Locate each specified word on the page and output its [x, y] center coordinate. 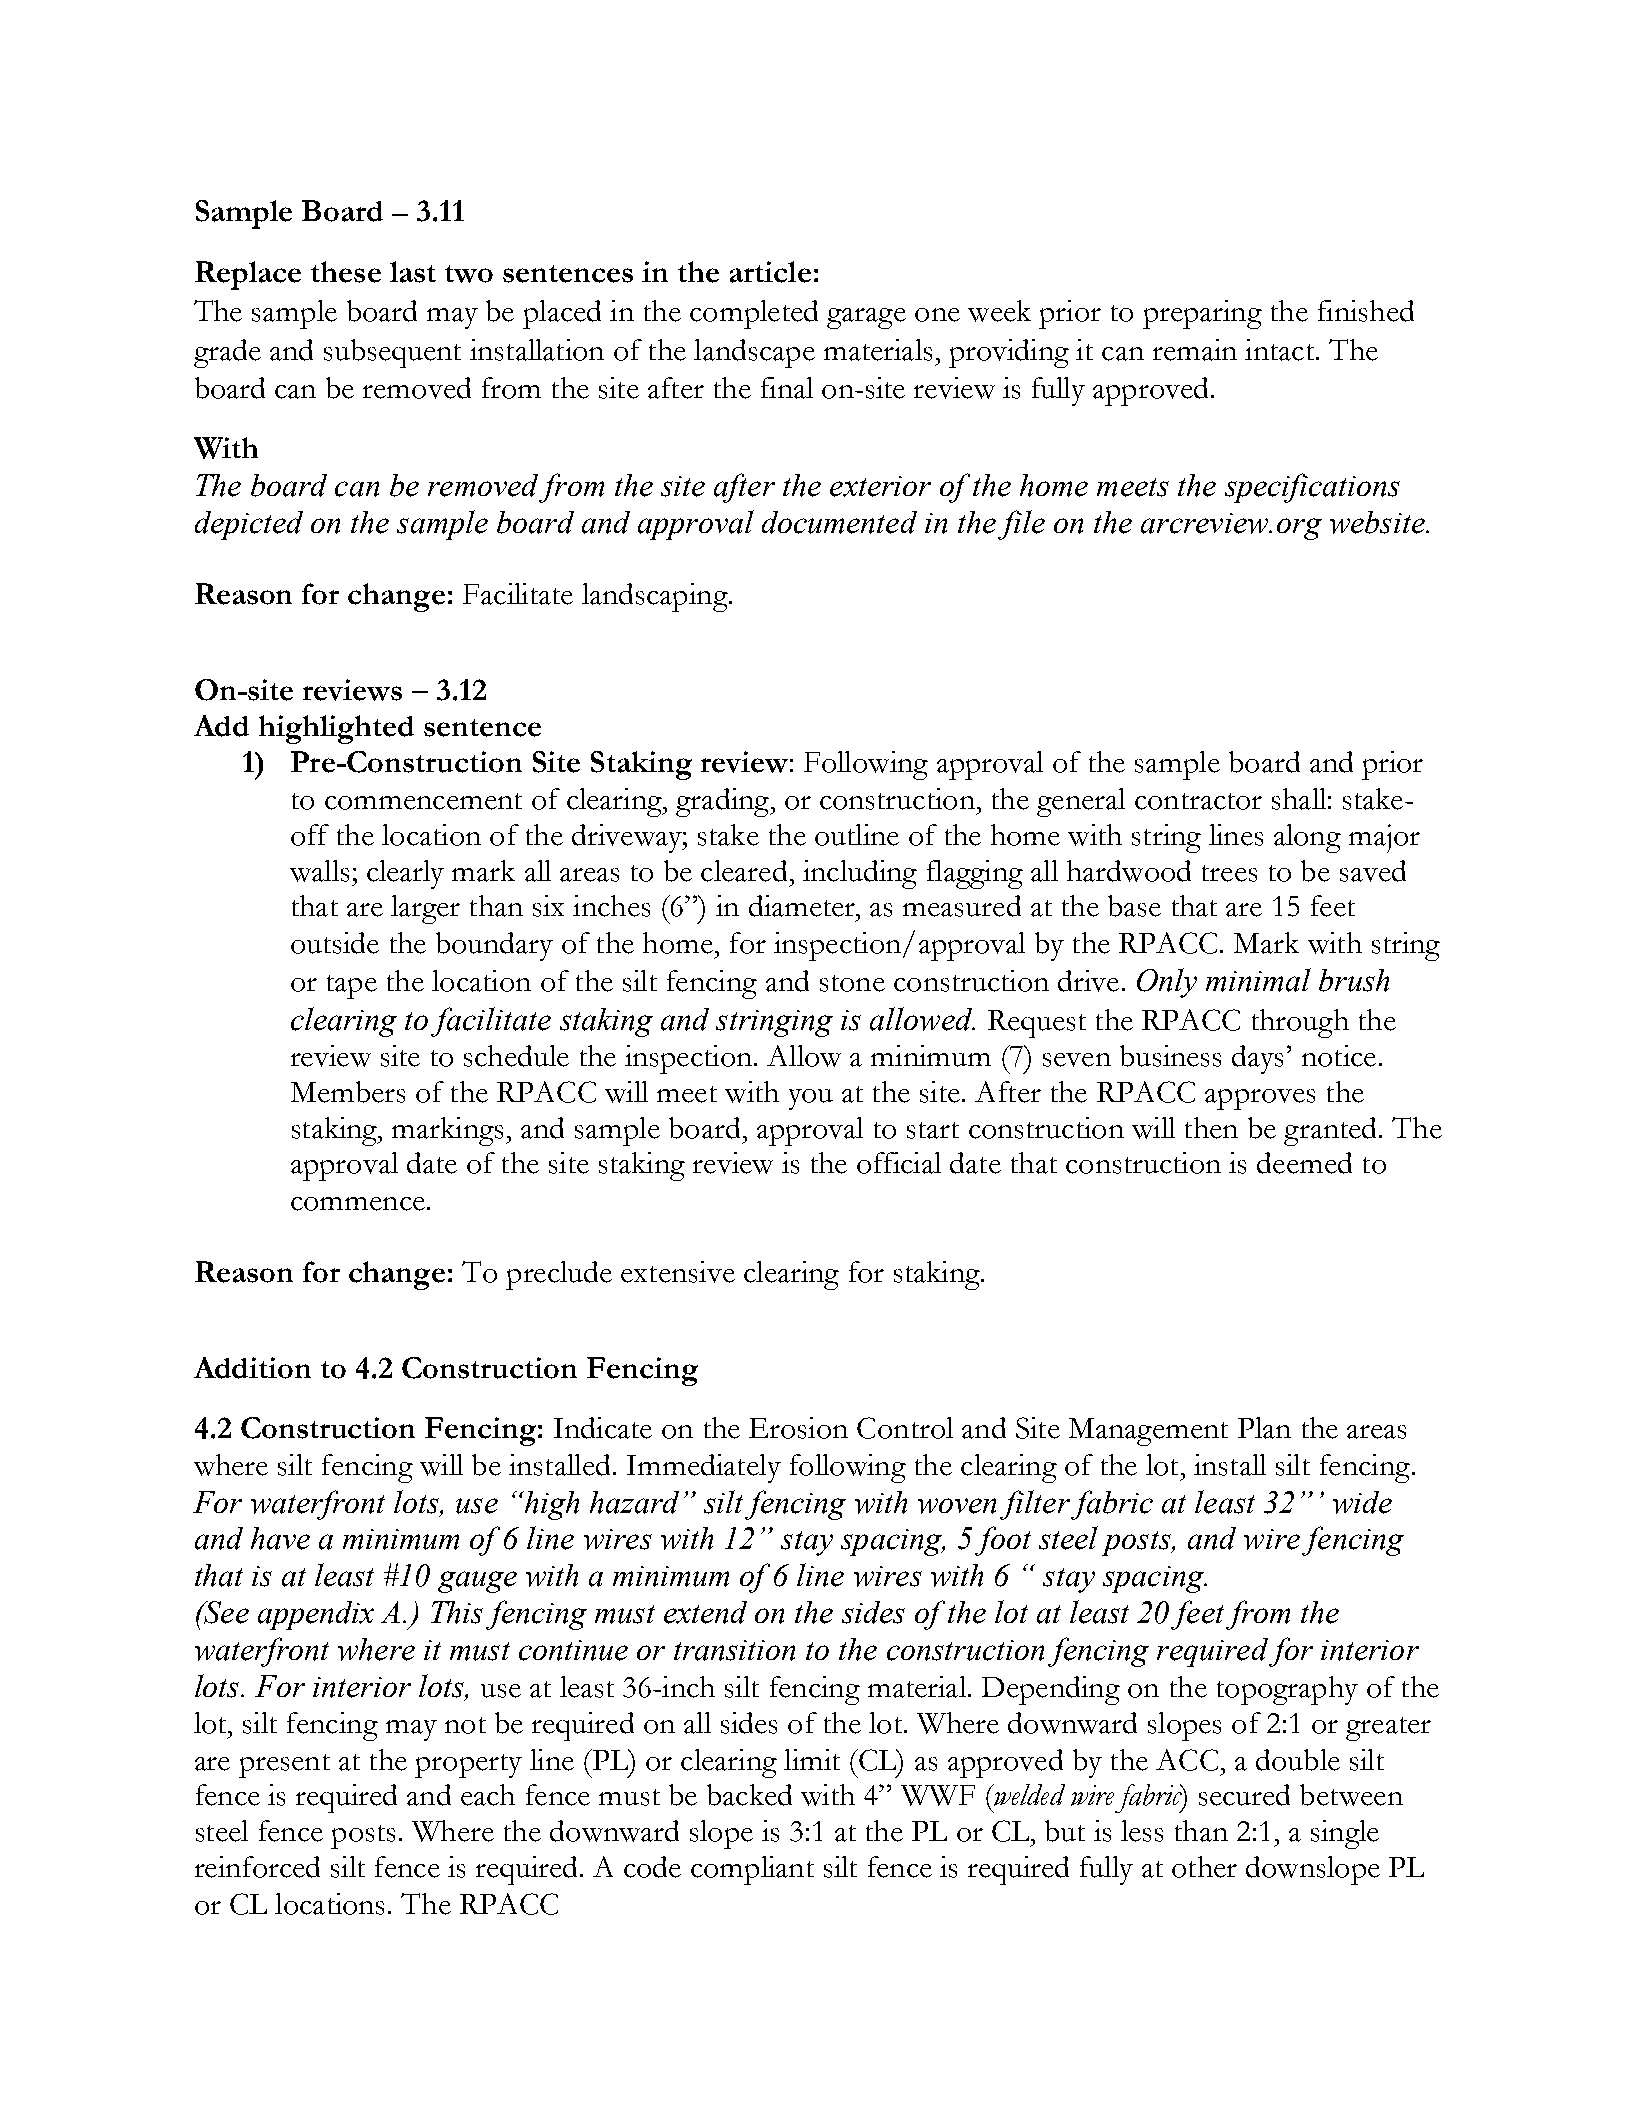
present [284, 1766]
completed [754, 314]
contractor [1198, 801]
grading [723, 802]
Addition [252, 1368]
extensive [678, 1272]
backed [749, 1795]
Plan [1264, 1428]
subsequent [392, 353]
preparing [1202, 314]
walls [319, 871]
